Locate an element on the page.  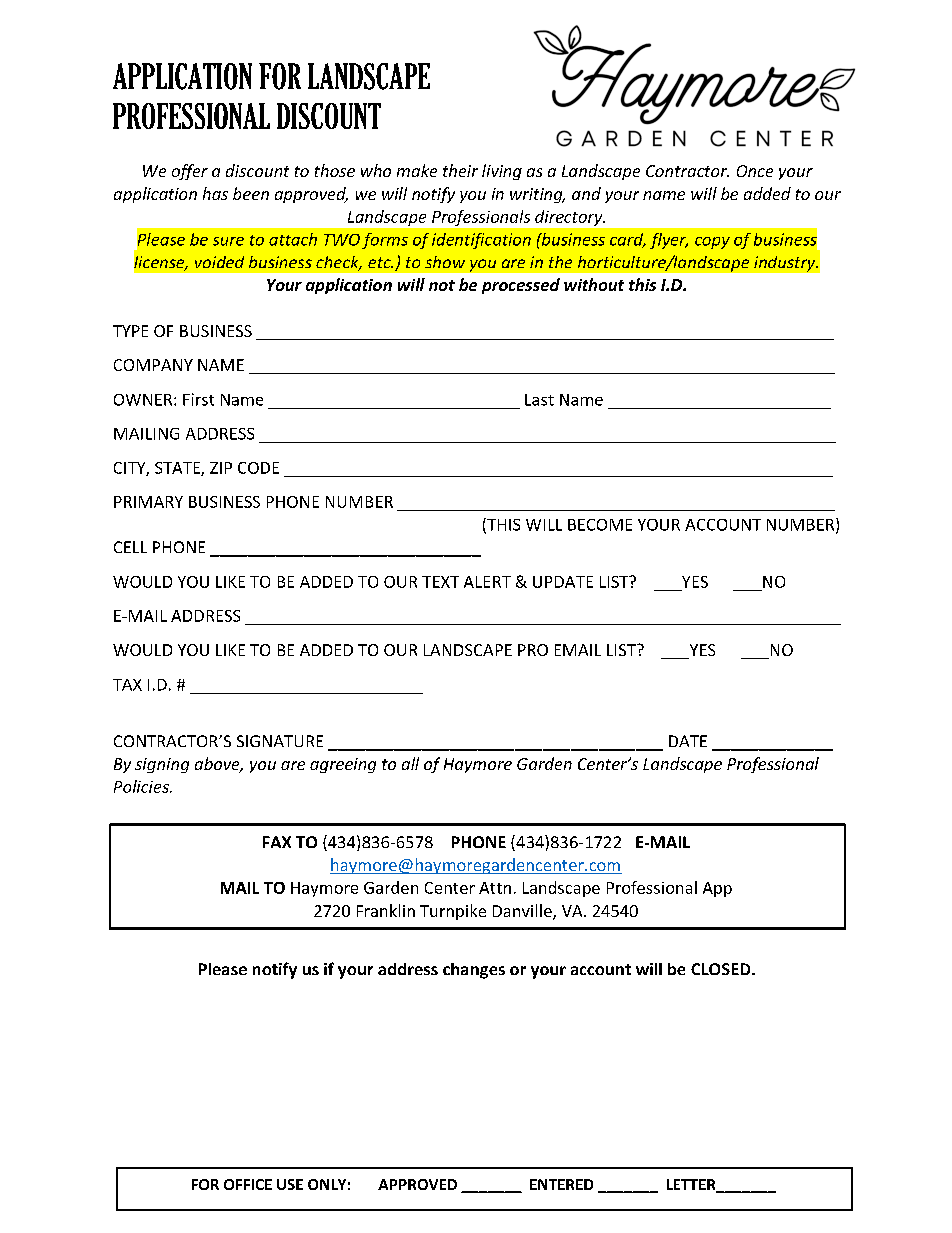
FAX is located at coordinates (277, 842).
